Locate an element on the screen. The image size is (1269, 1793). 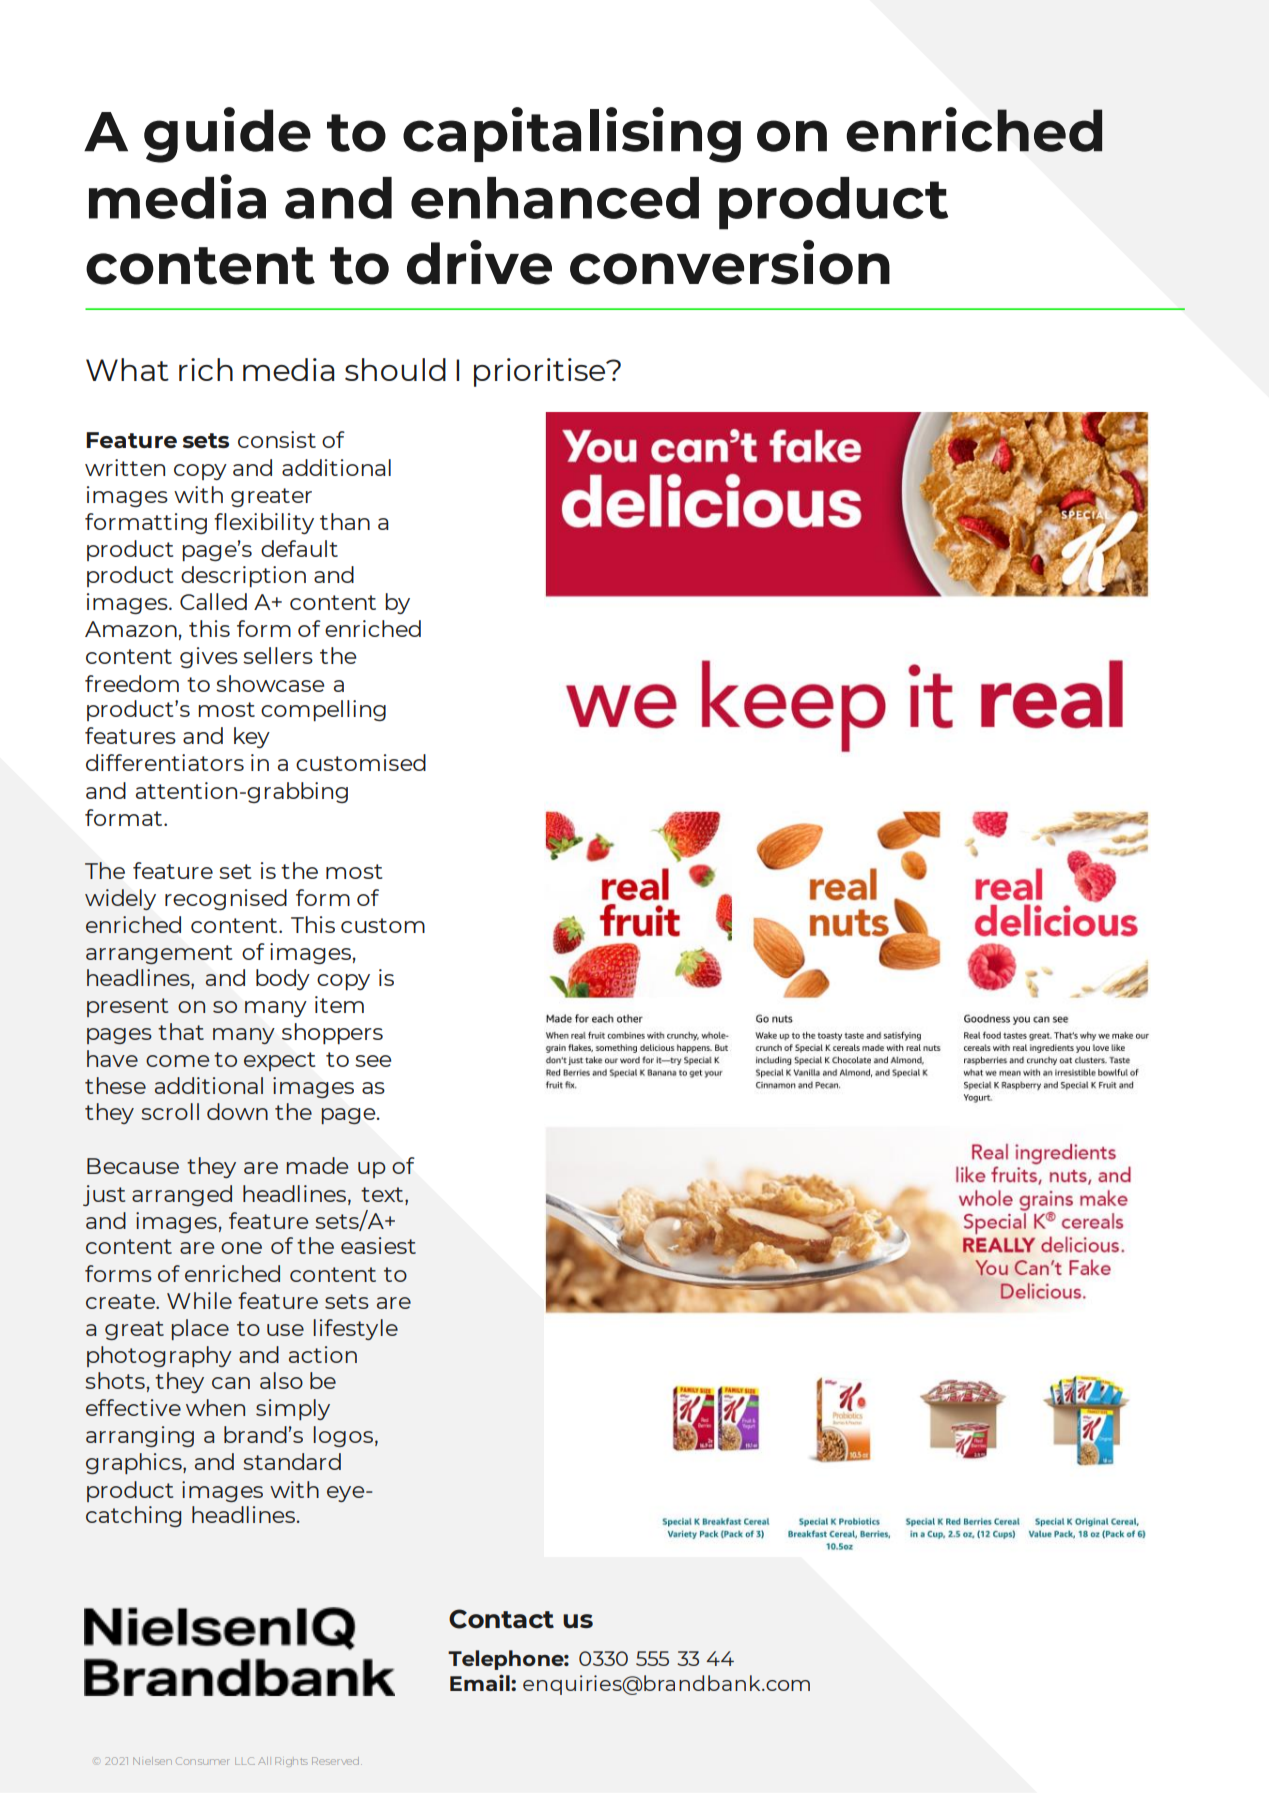
see is located at coordinates (373, 1061).
